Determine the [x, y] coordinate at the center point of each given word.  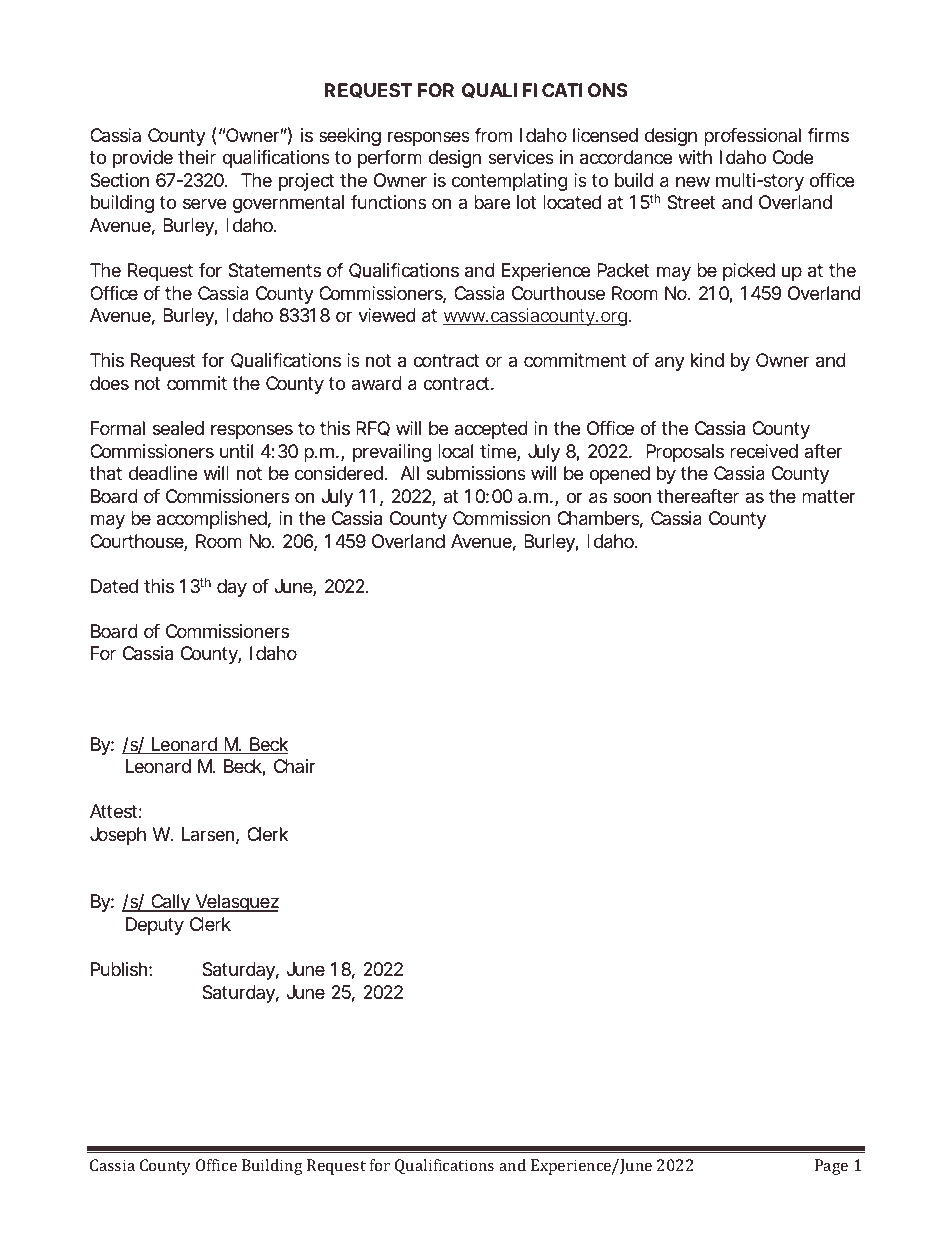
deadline [163, 473]
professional [752, 137]
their [197, 157]
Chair [295, 766]
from [493, 135]
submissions [476, 473]
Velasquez [236, 903]
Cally [170, 903]
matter [829, 496]
